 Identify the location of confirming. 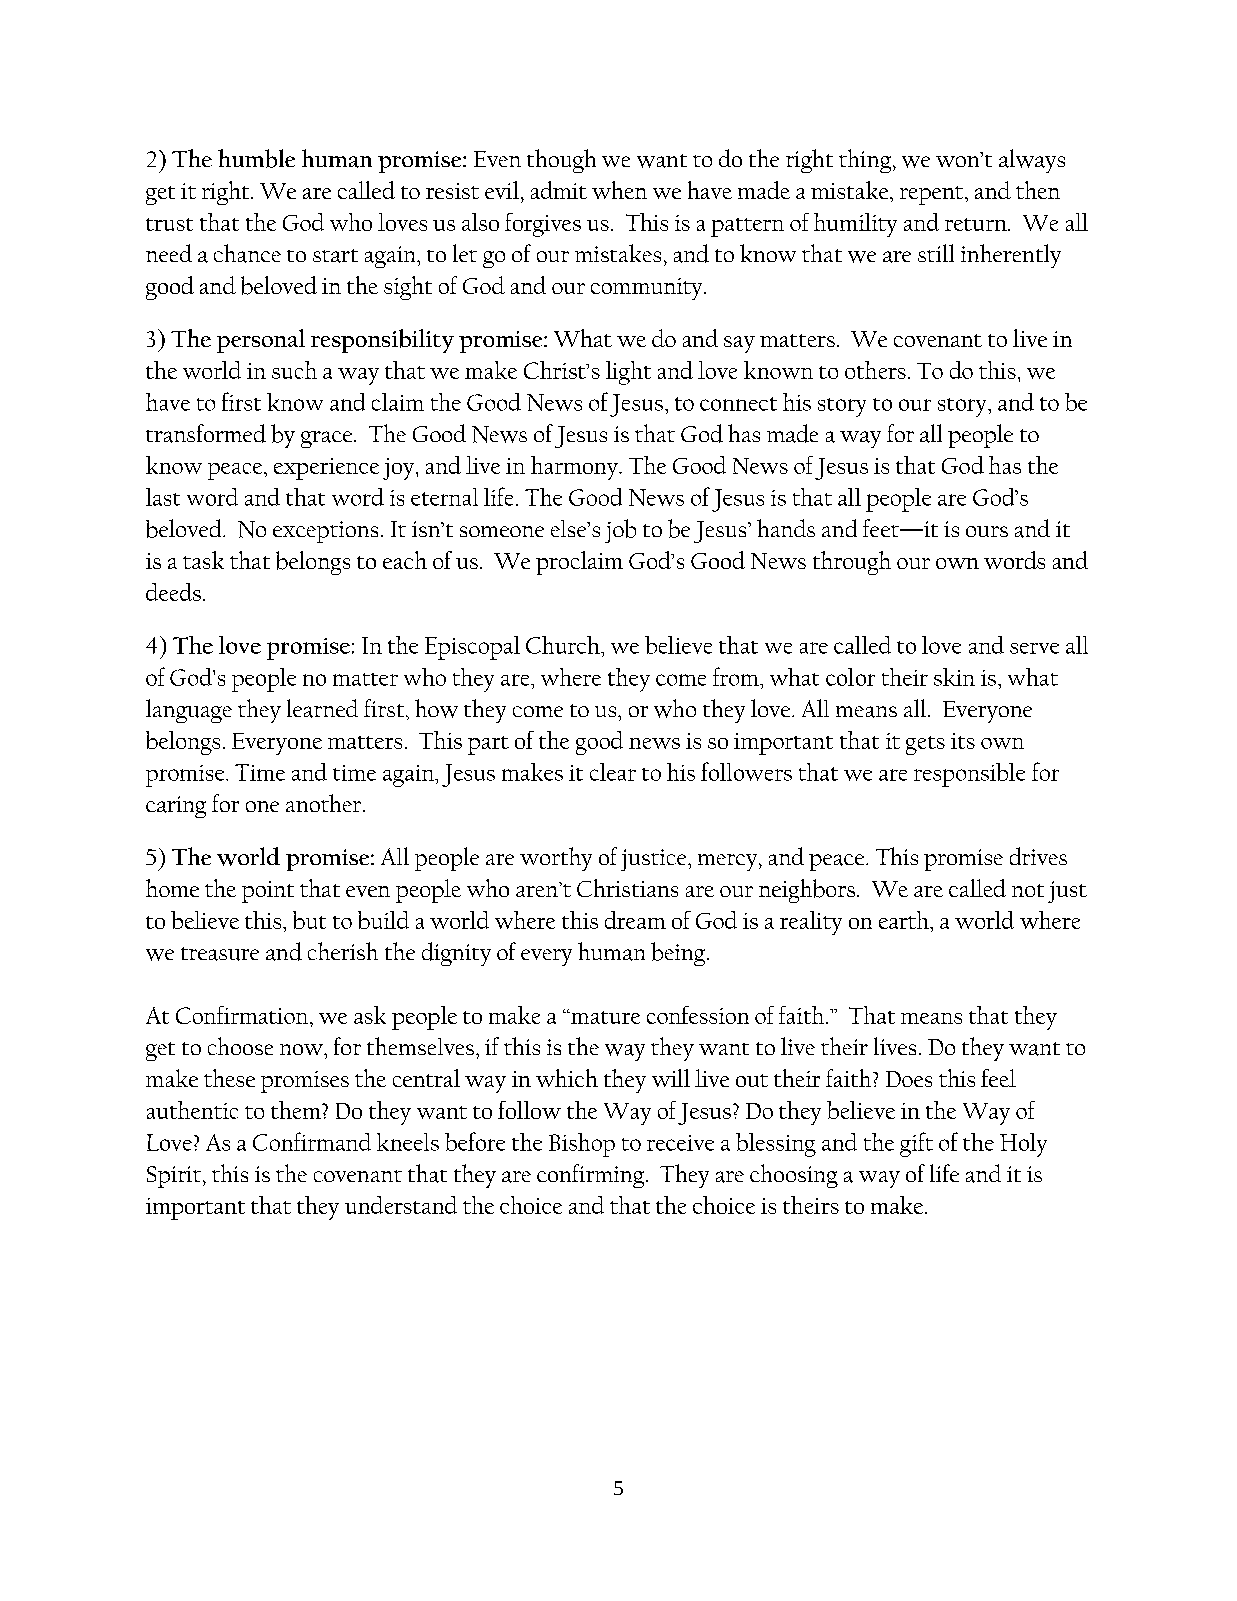
(592, 1176).
